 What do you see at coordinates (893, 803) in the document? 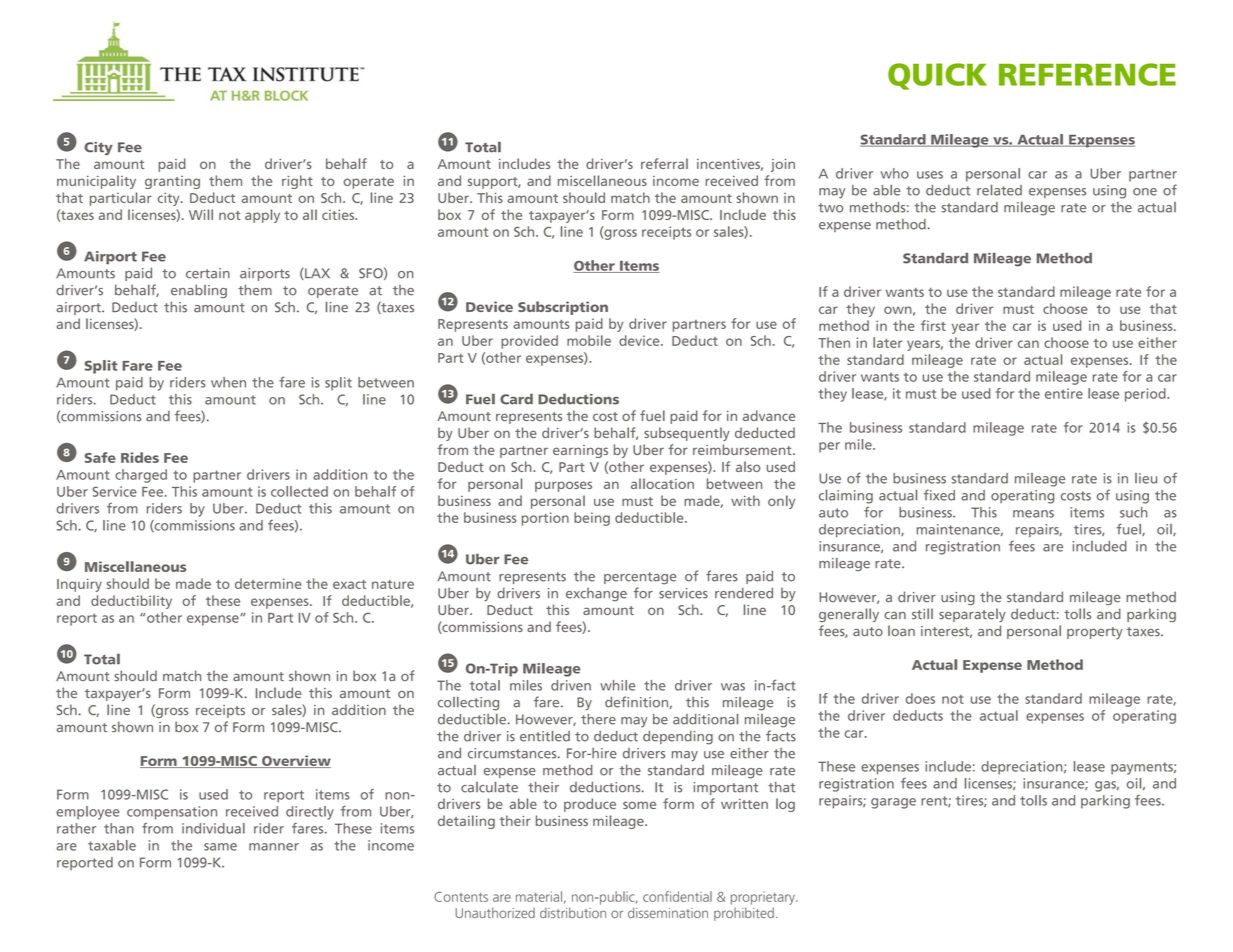
I see `garage` at bounding box center [893, 803].
